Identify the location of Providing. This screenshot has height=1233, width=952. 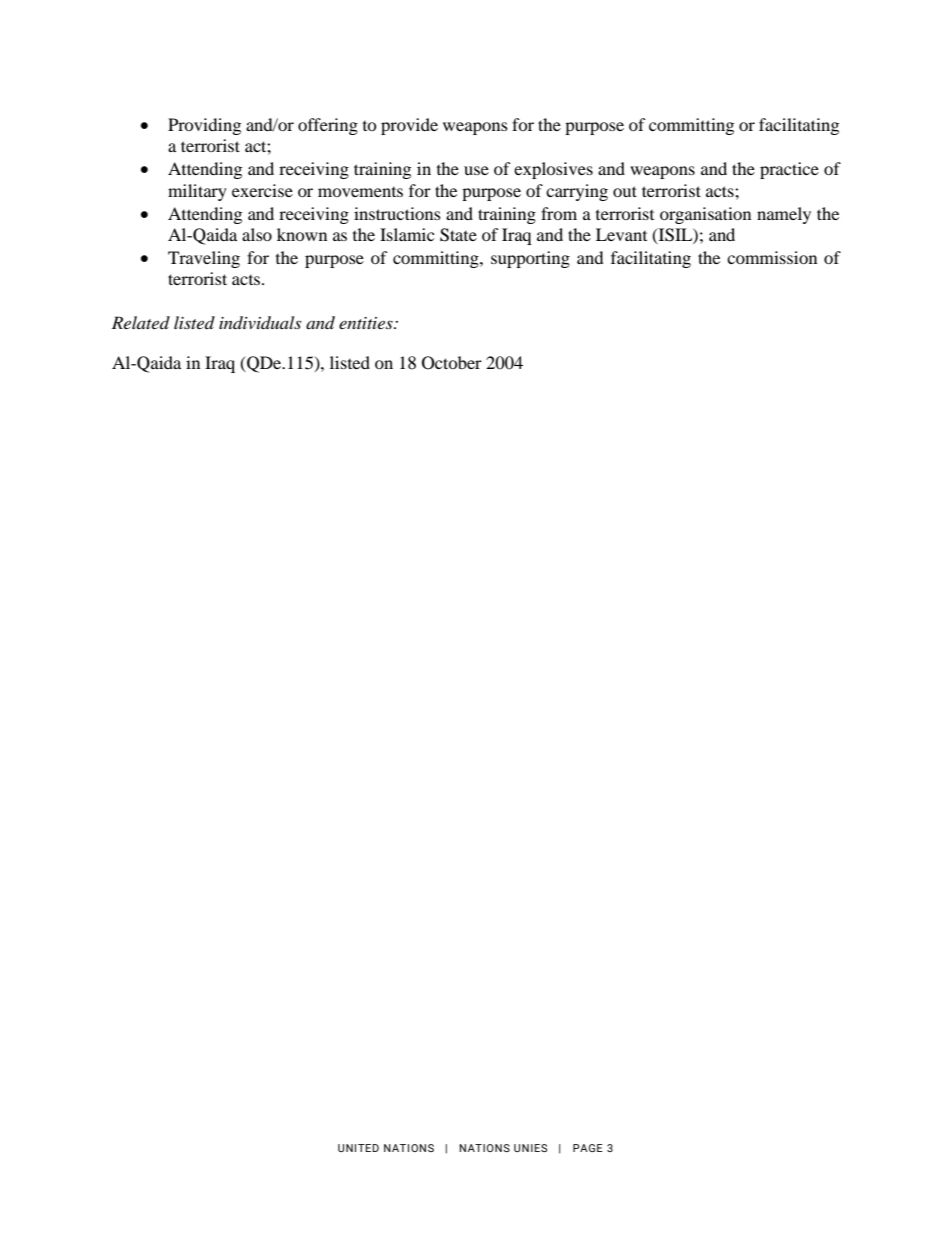
(204, 126).
